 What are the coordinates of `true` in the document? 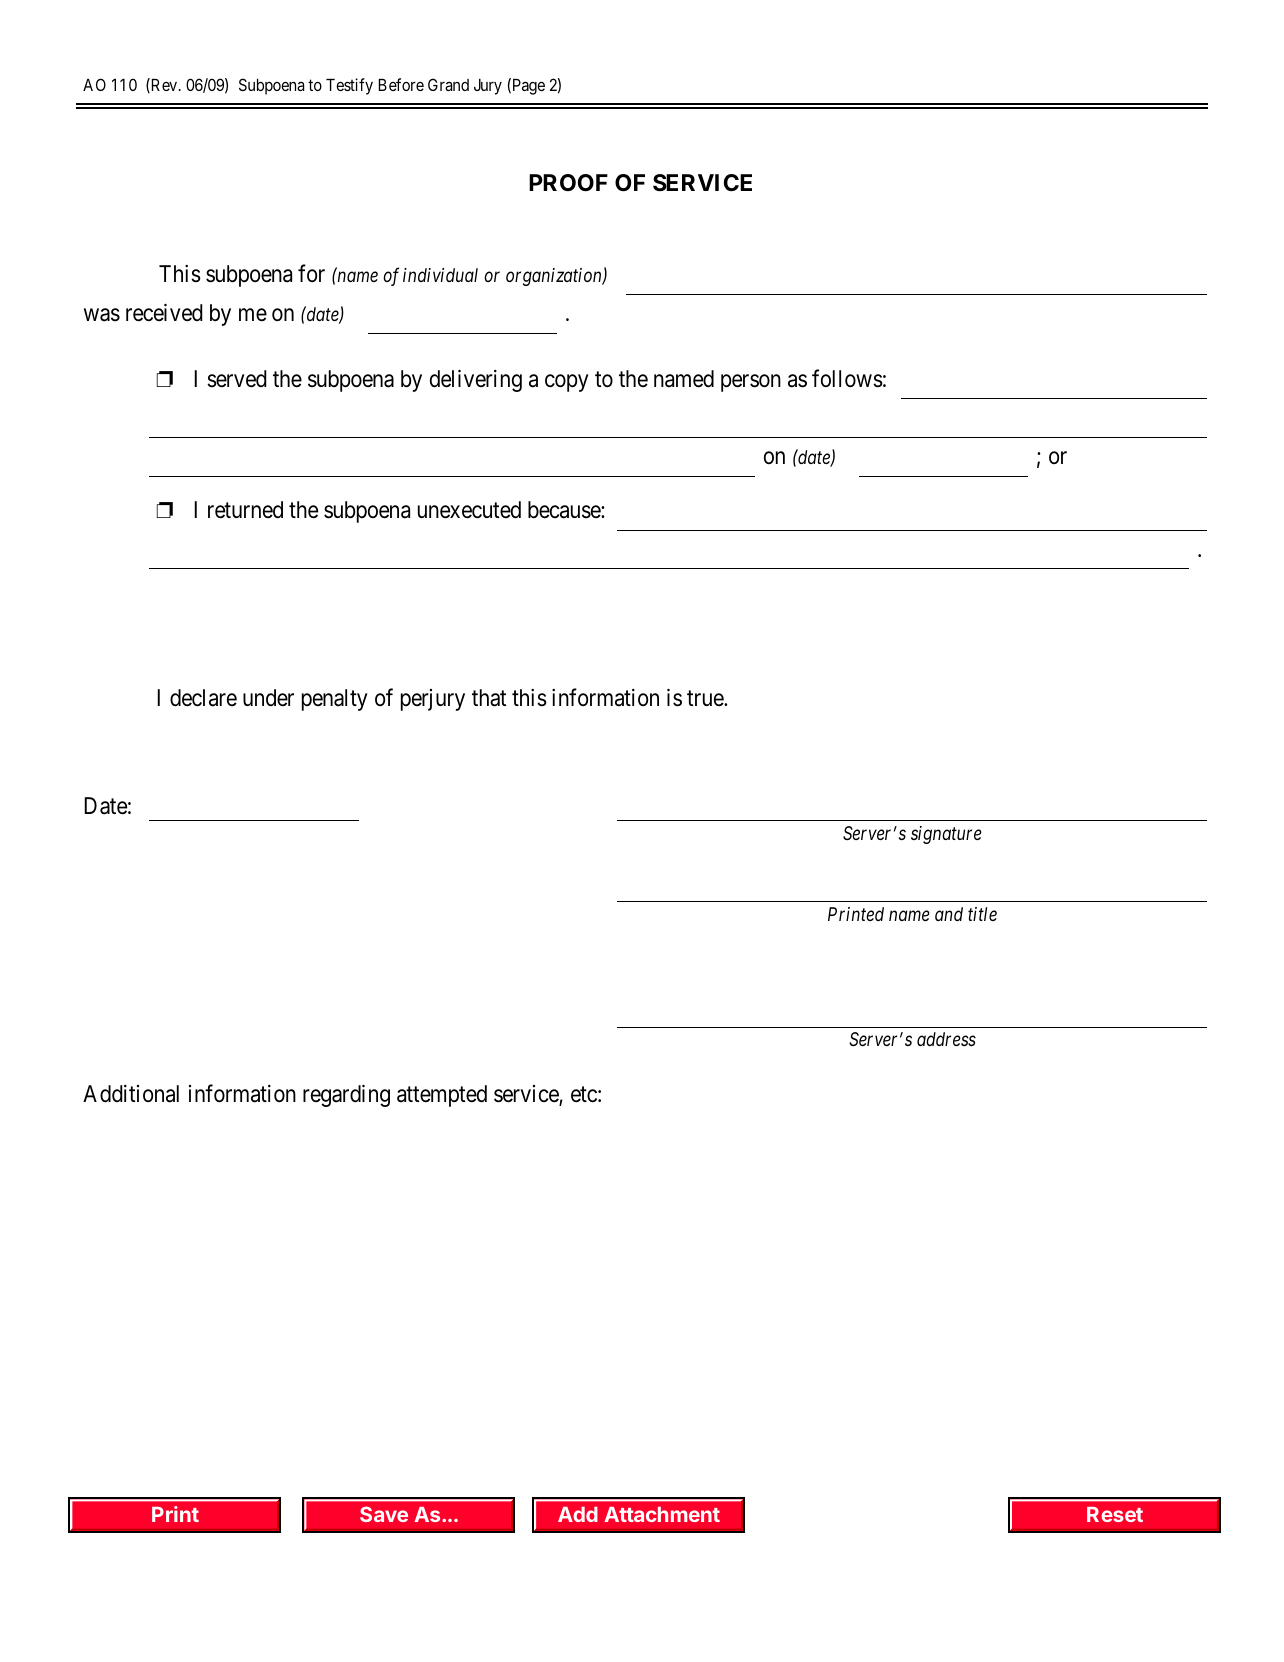 It's located at (706, 699).
